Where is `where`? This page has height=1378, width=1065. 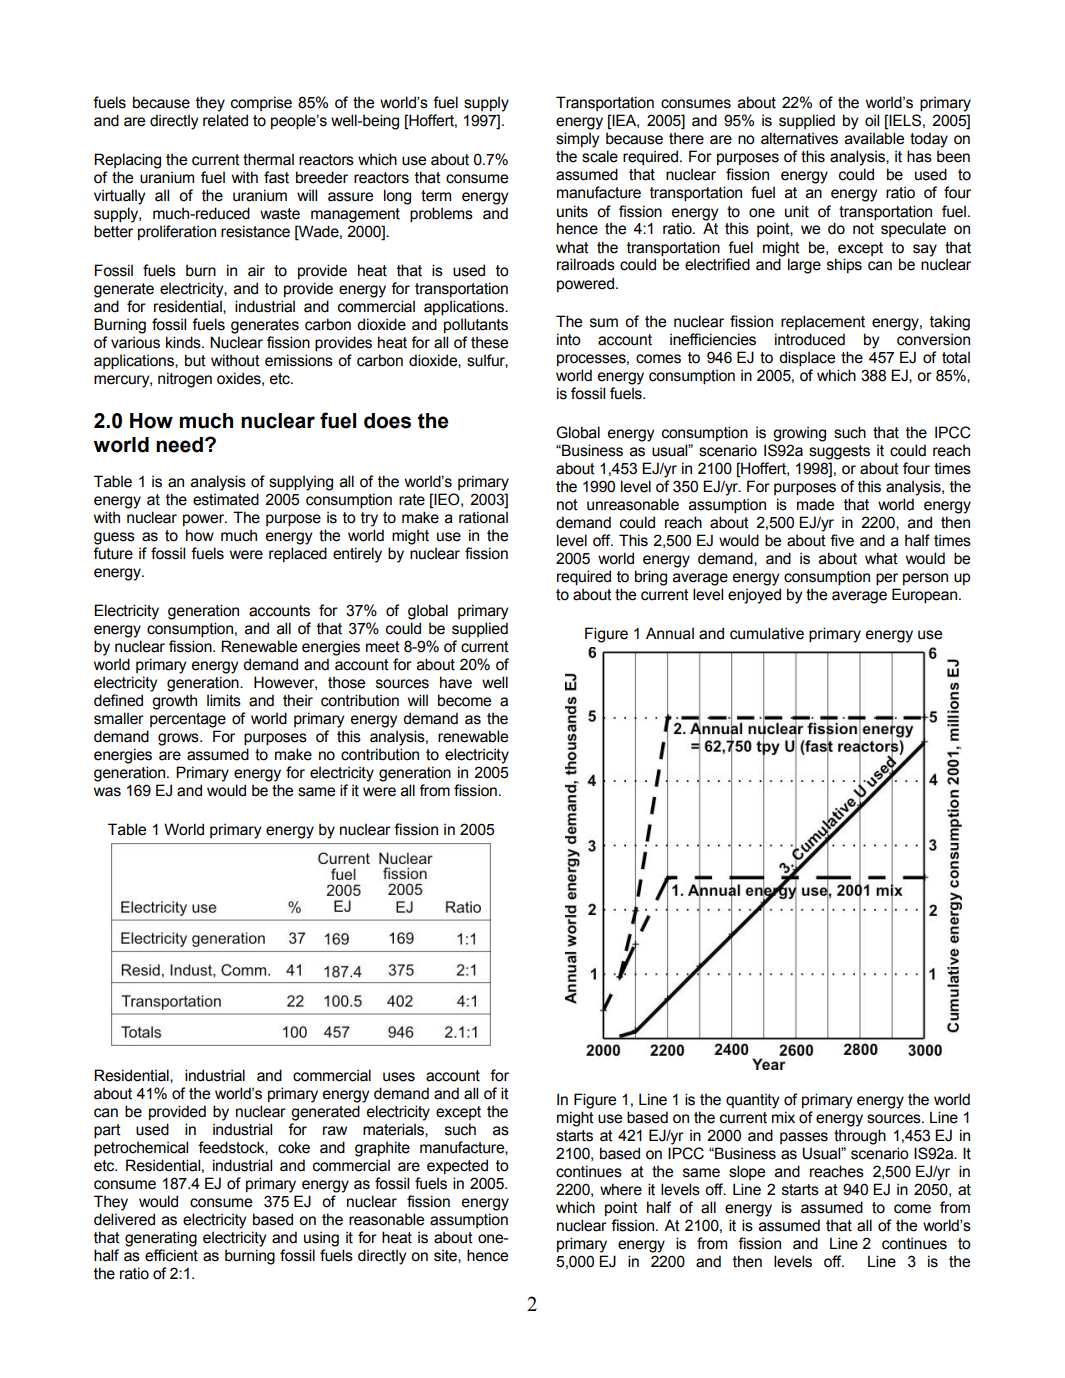 where is located at coordinates (621, 1189).
